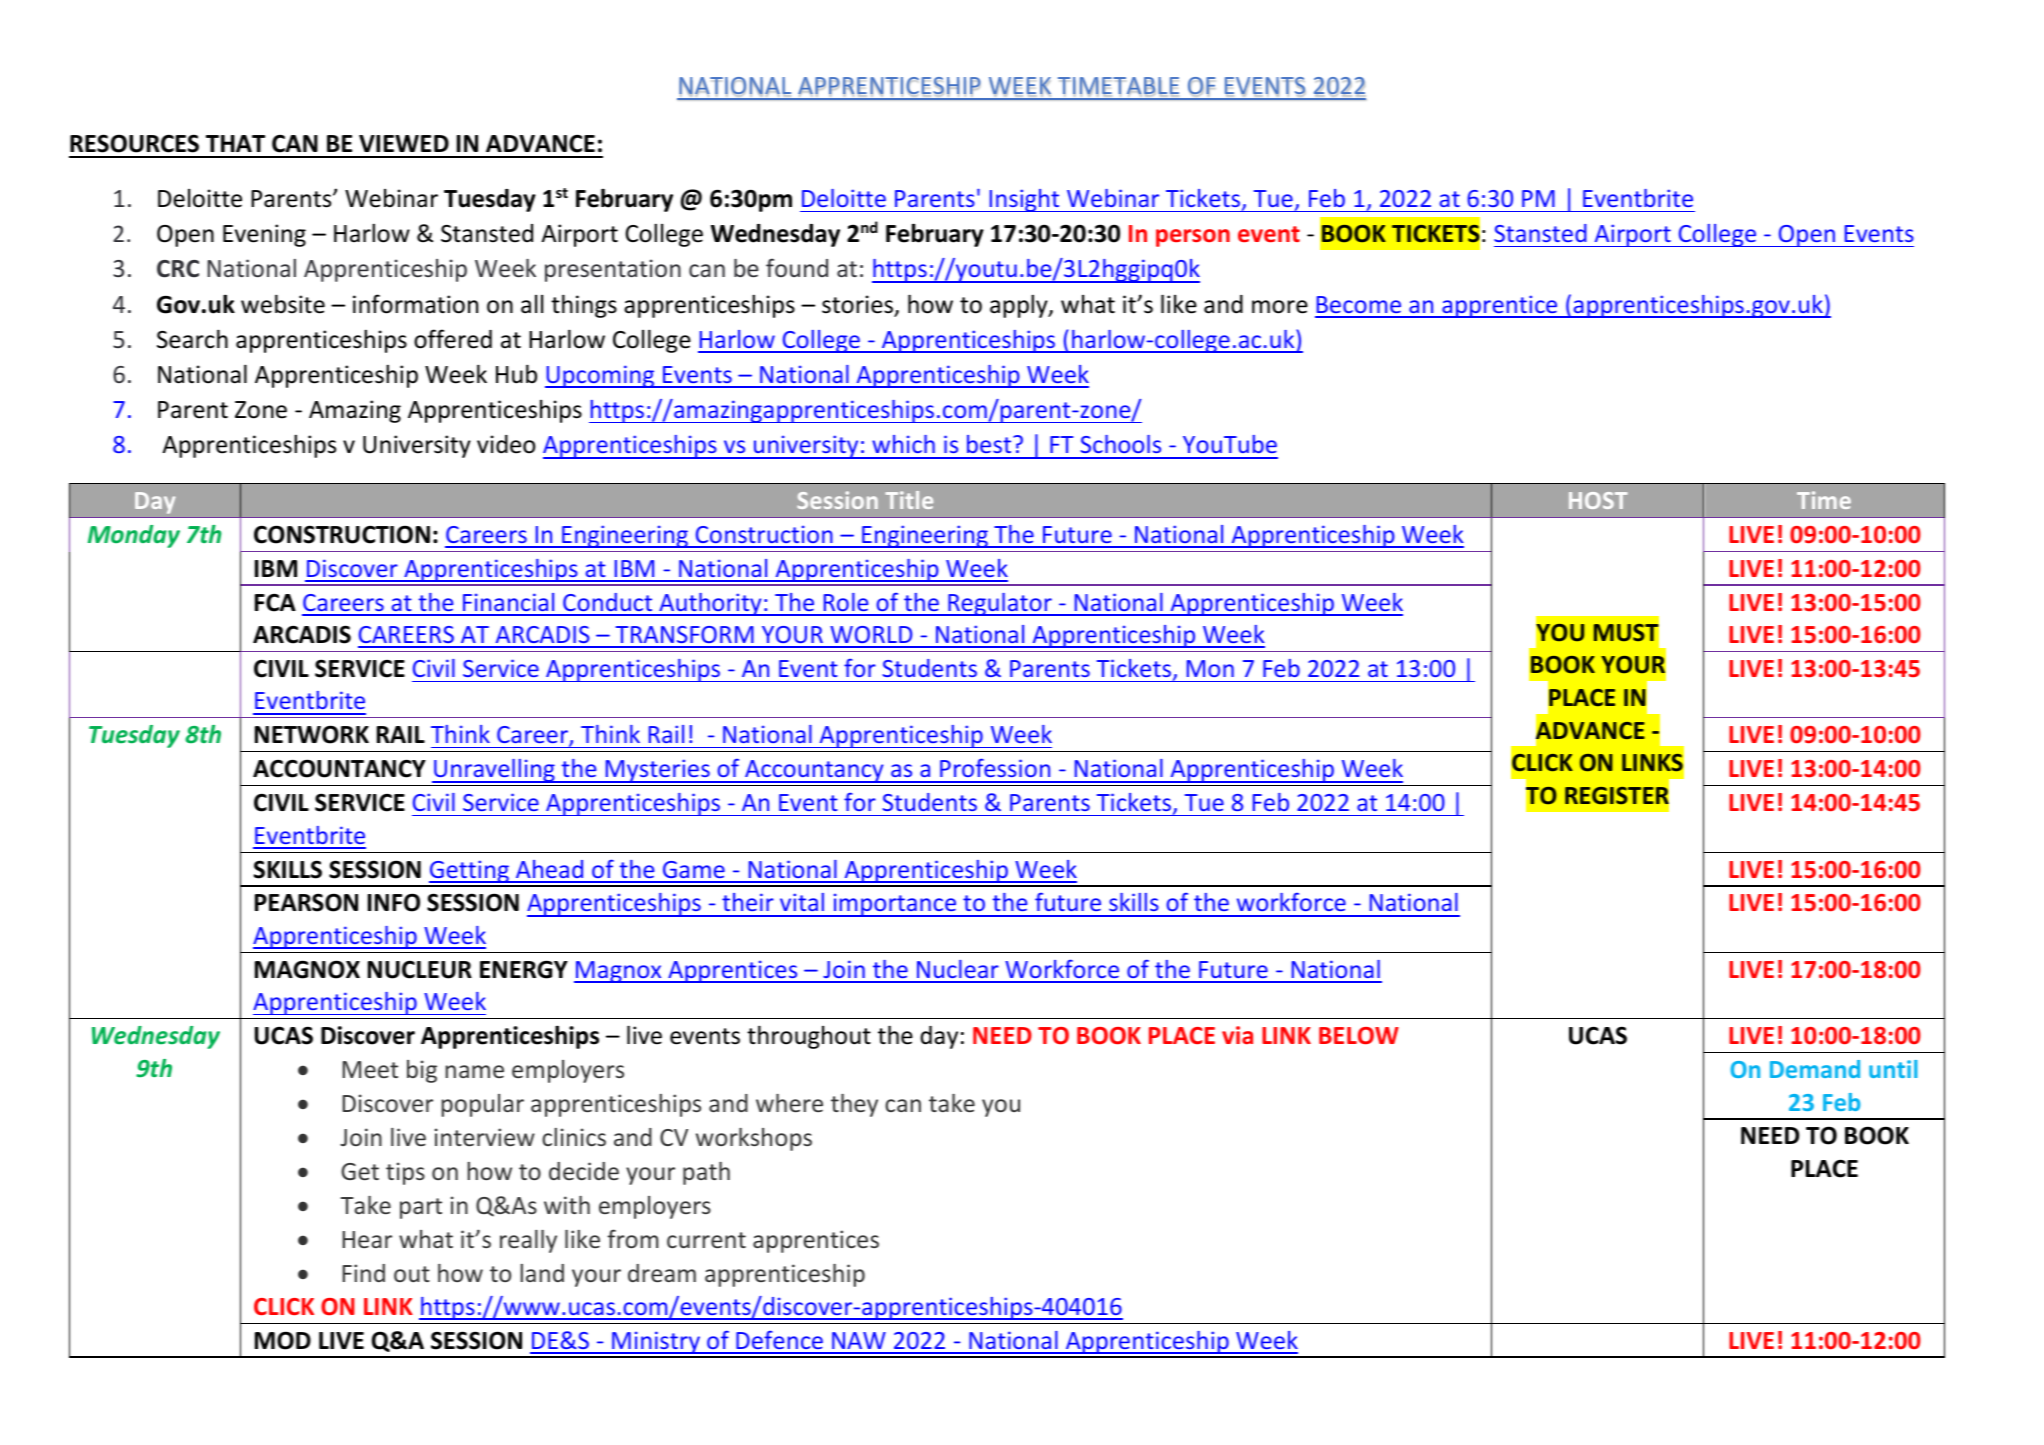 Image resolution: width=2044 pixels, height=1445 pixels. I want to click on Regulator, so click(1000, 604).
